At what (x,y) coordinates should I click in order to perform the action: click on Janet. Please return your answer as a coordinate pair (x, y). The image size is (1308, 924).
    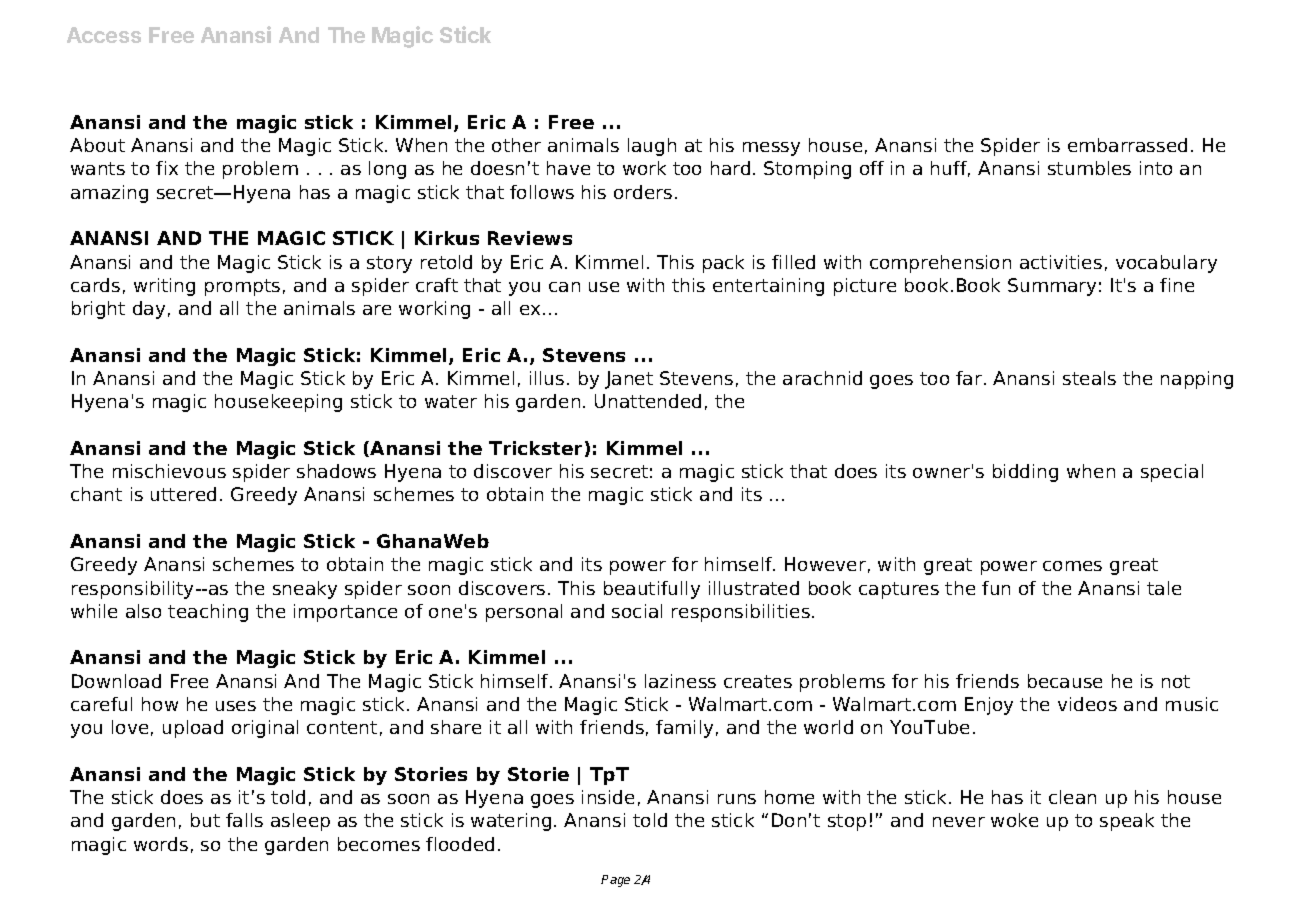
    Looking at the image, I should click on (629, 380).
